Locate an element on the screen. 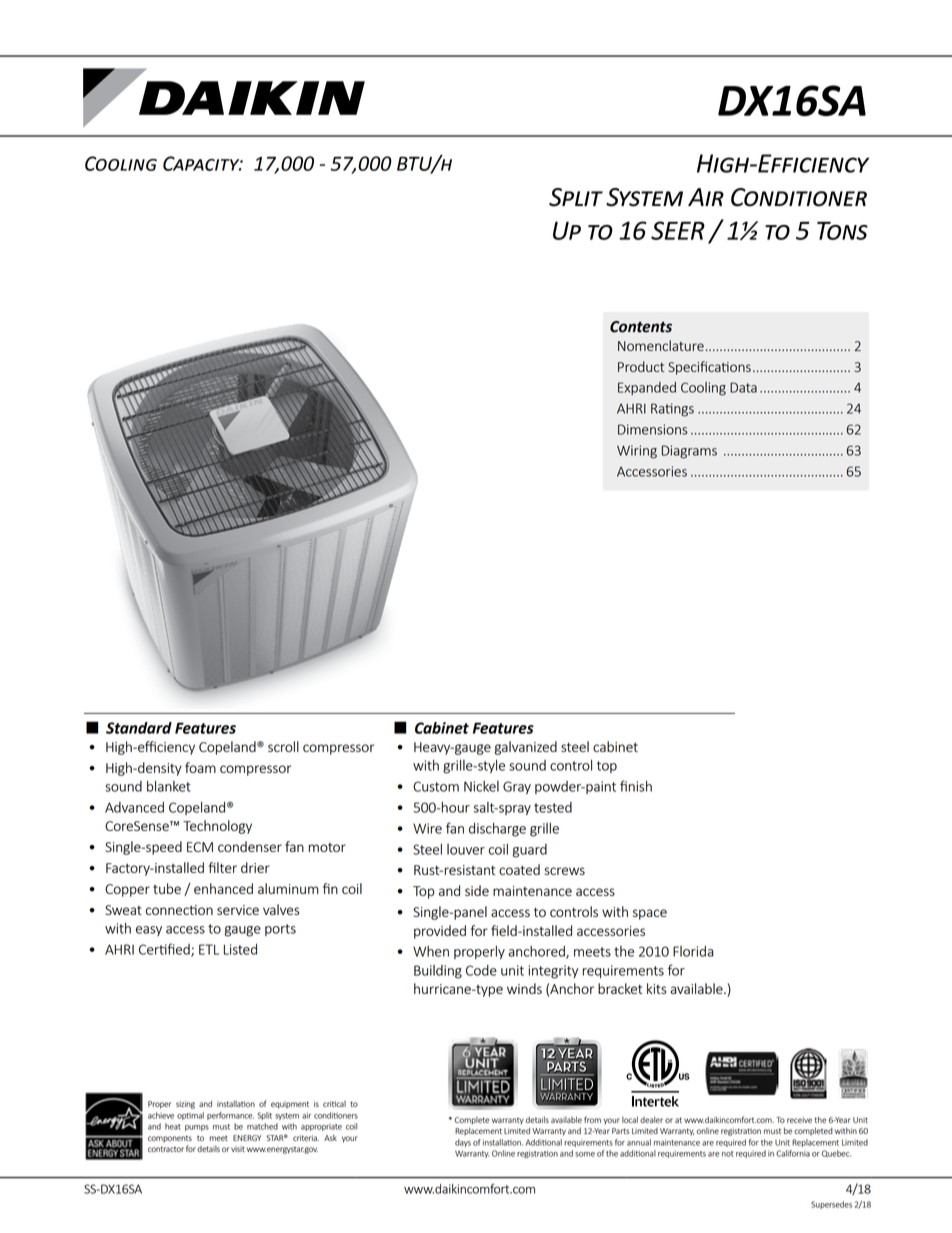 This screenshot has width=952, height=1233. not is located at coordinates (727, 1154).
